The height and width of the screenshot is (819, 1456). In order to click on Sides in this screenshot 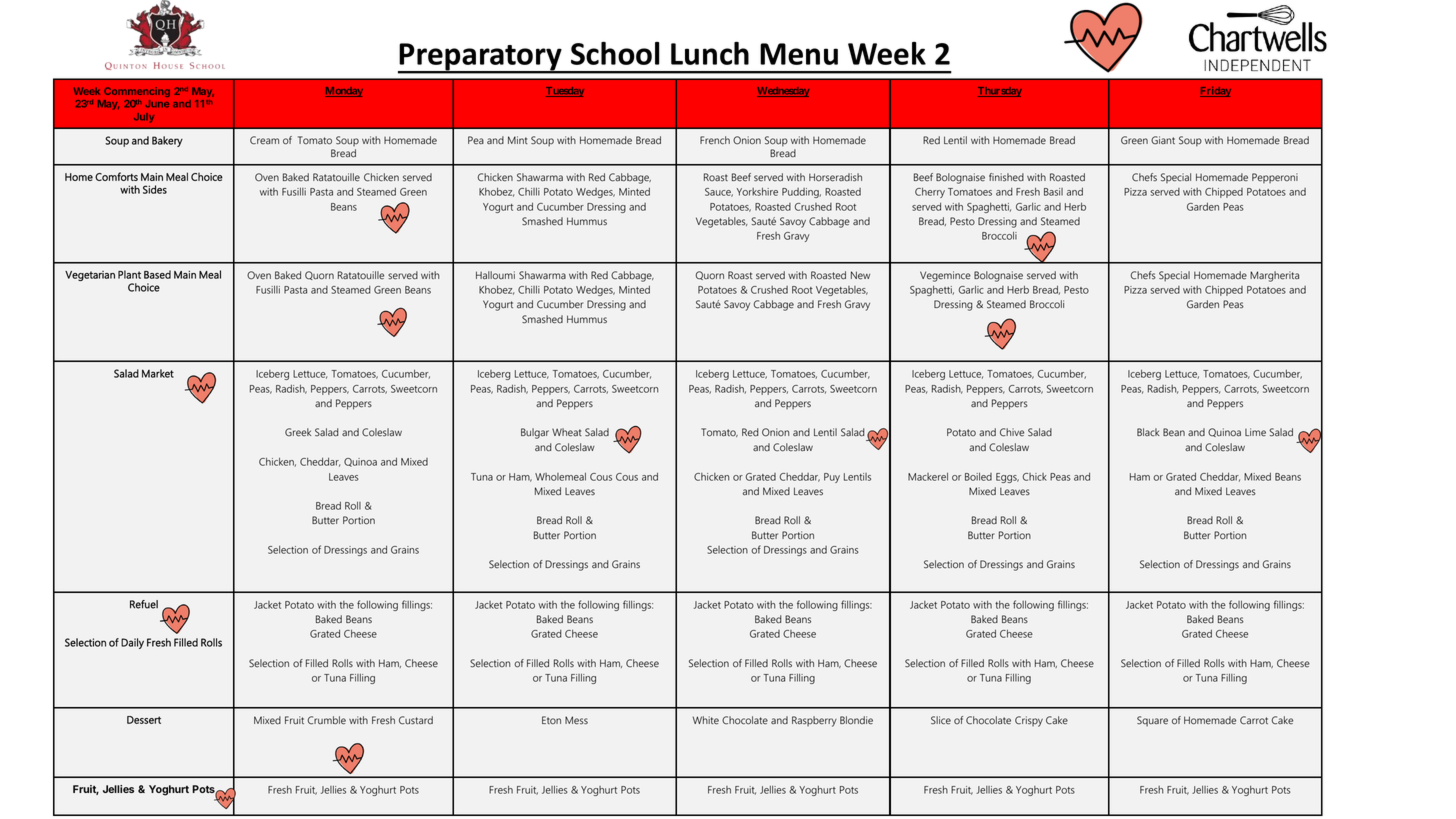, I will do `click(155, 189)`.
